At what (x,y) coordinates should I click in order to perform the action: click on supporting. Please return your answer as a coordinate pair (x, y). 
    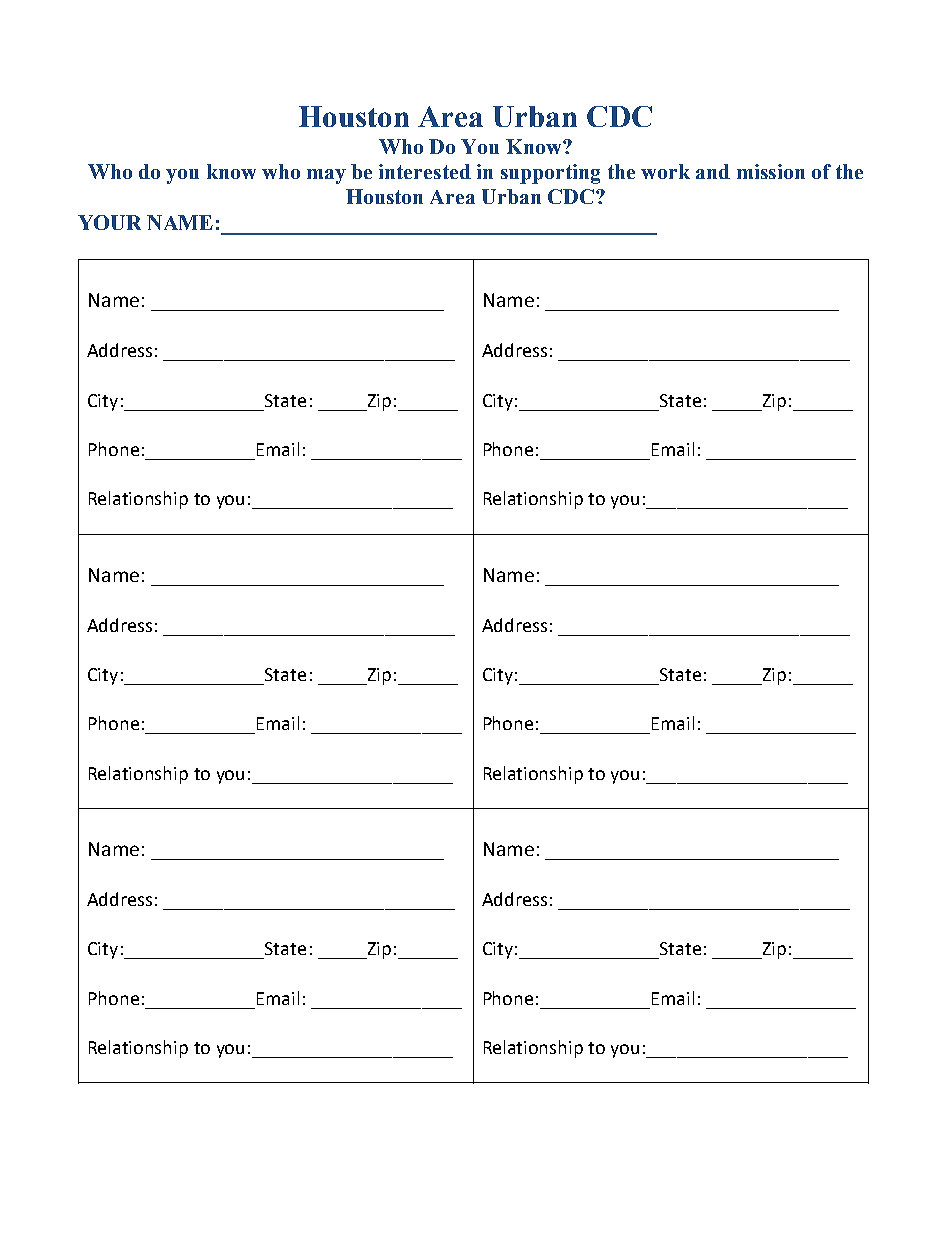
    Looking at the image, I should click on (550, 174).
